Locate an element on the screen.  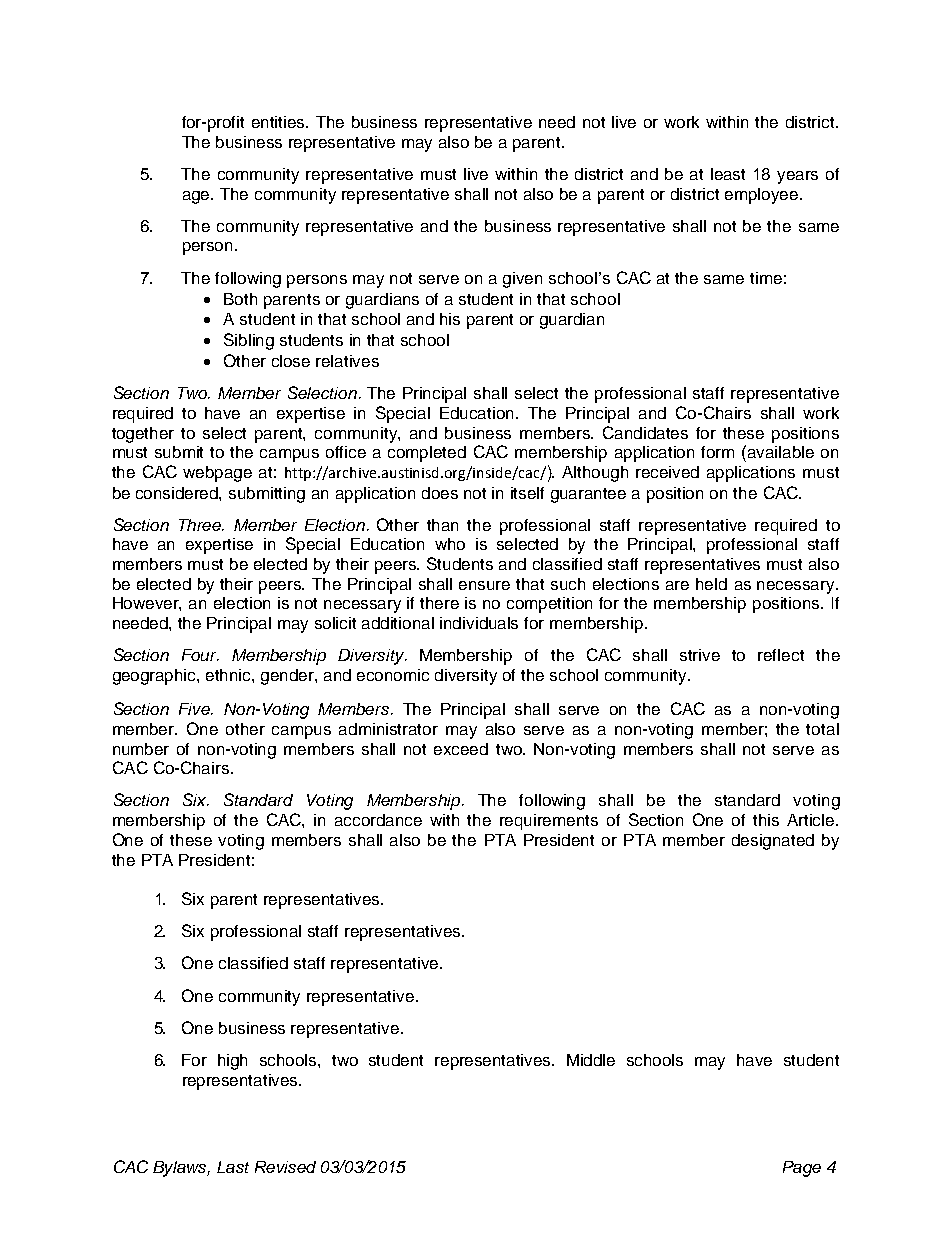
given is located at coordinates (522, 280).
